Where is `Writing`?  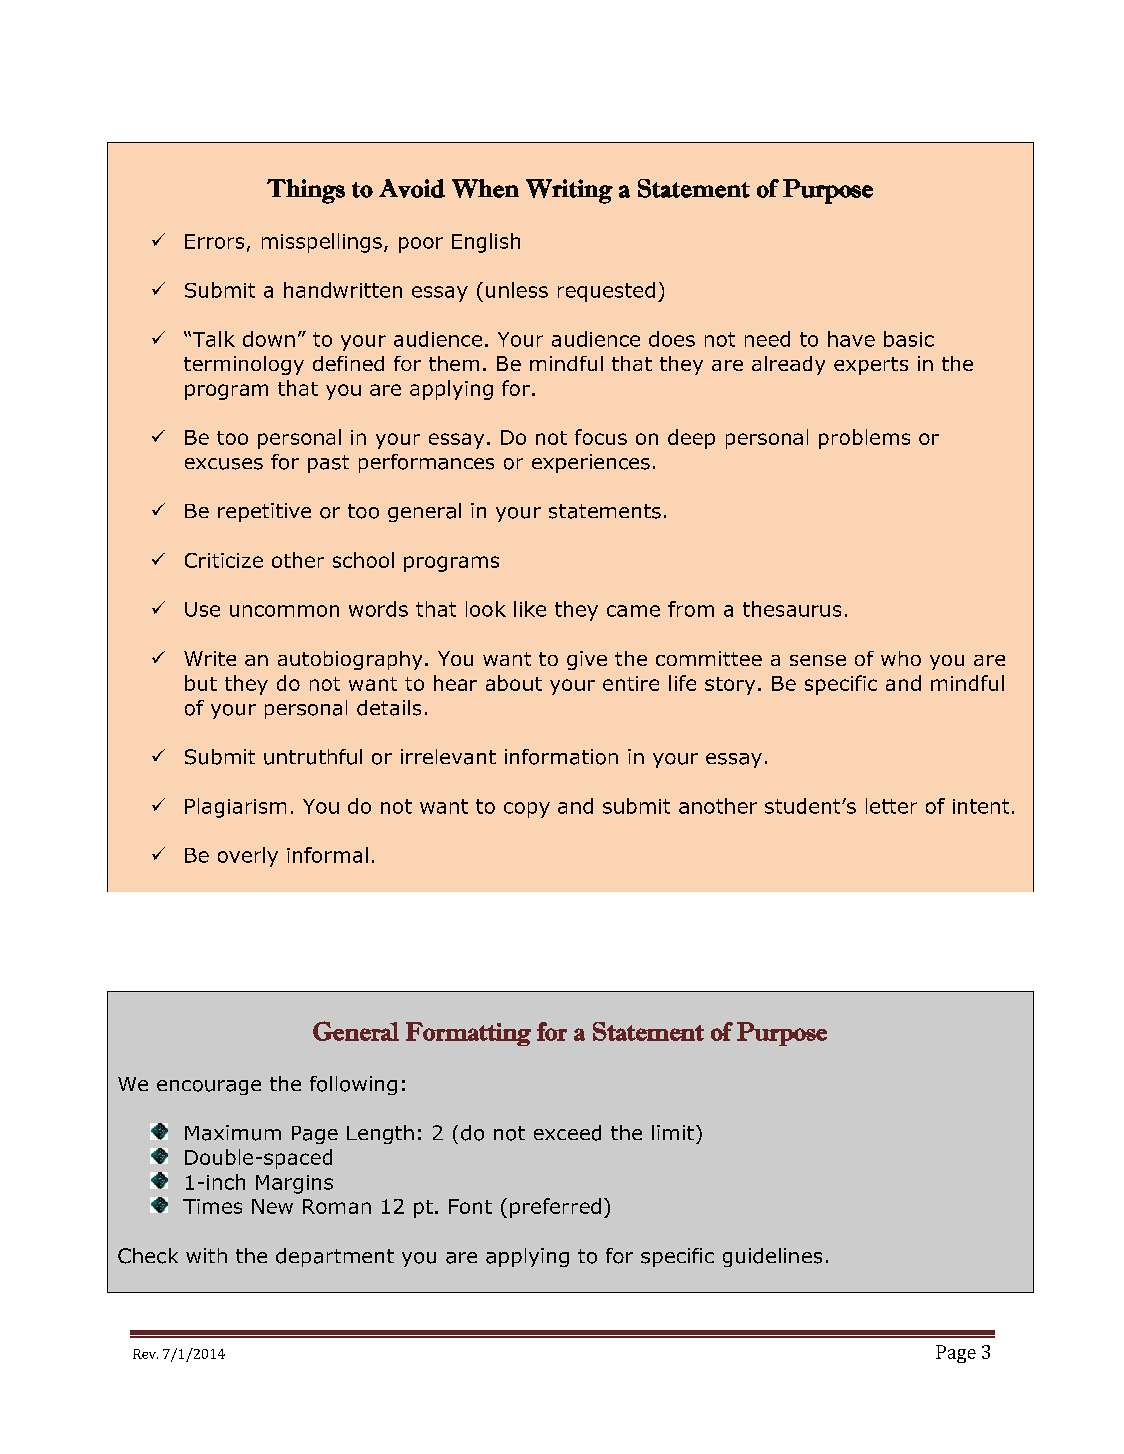
Writing is located at coordinates (569, 191).
